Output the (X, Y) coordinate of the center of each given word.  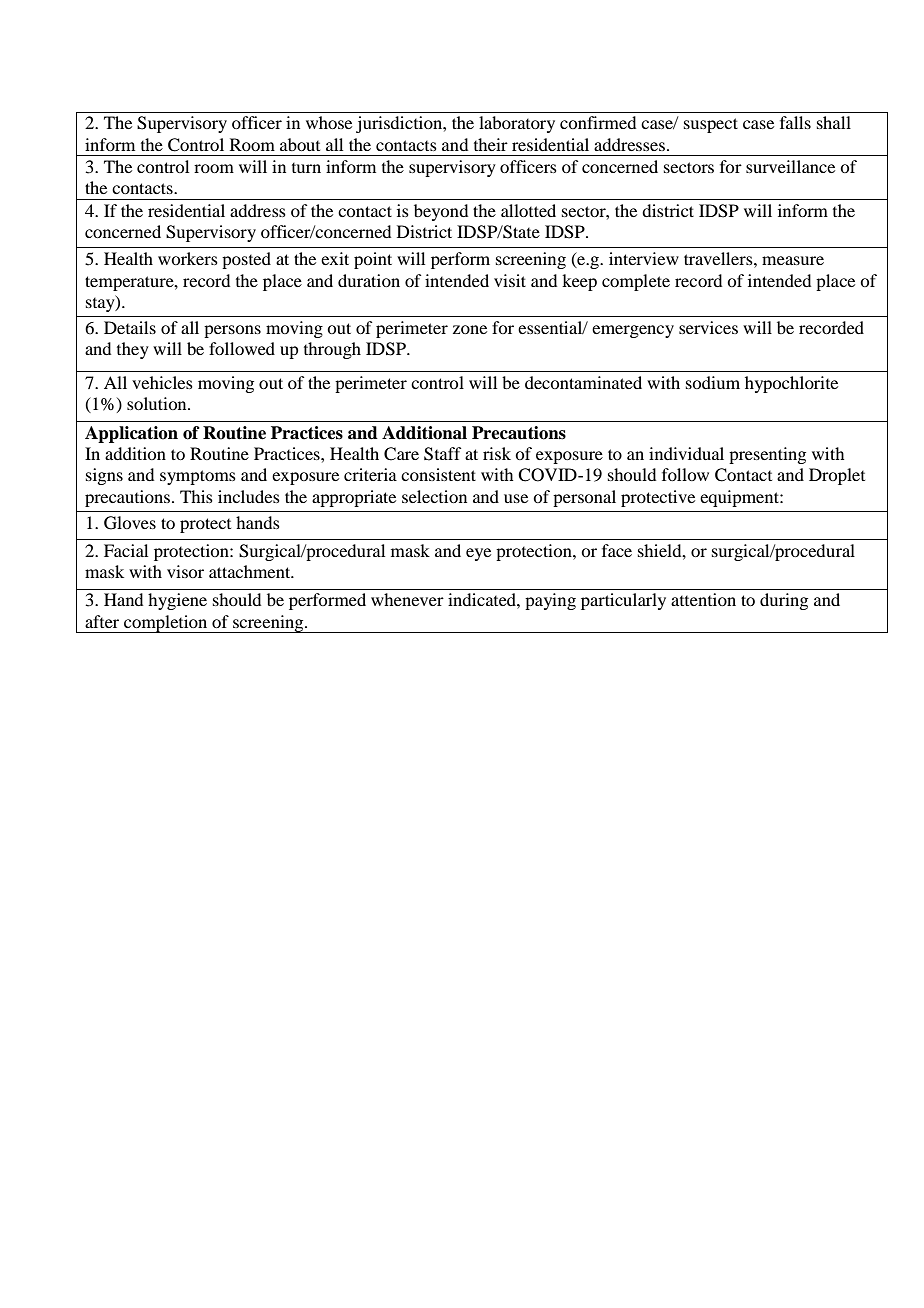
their (491, 144)
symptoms (198, 477)
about (300, 144)
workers (188, 258)
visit (510, 280)
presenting (767, 455)
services (708, 327)
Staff (442, 454)
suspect (711, 125)
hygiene (177, 601)
